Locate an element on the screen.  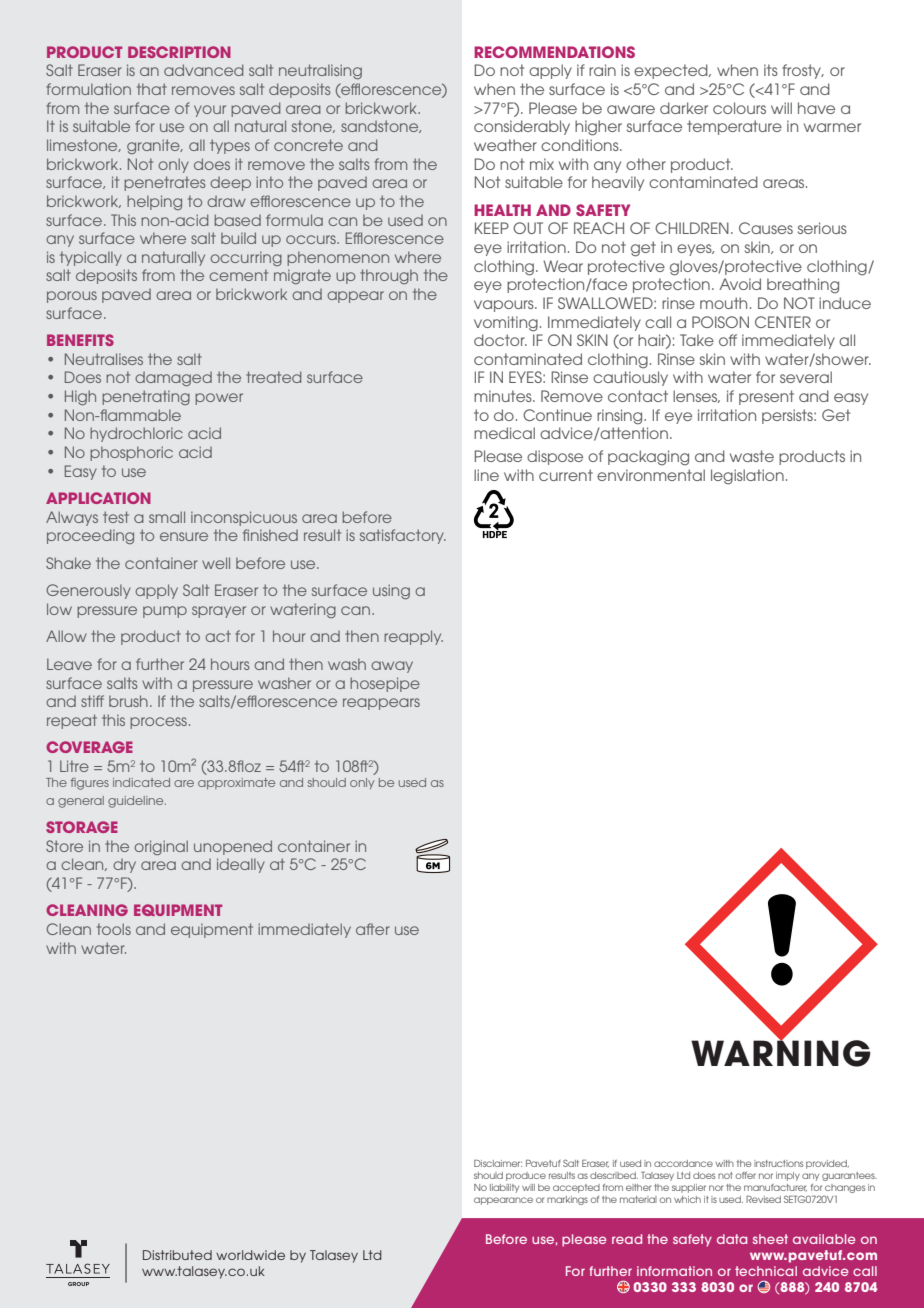
original is located at coordinates (161, 847).
